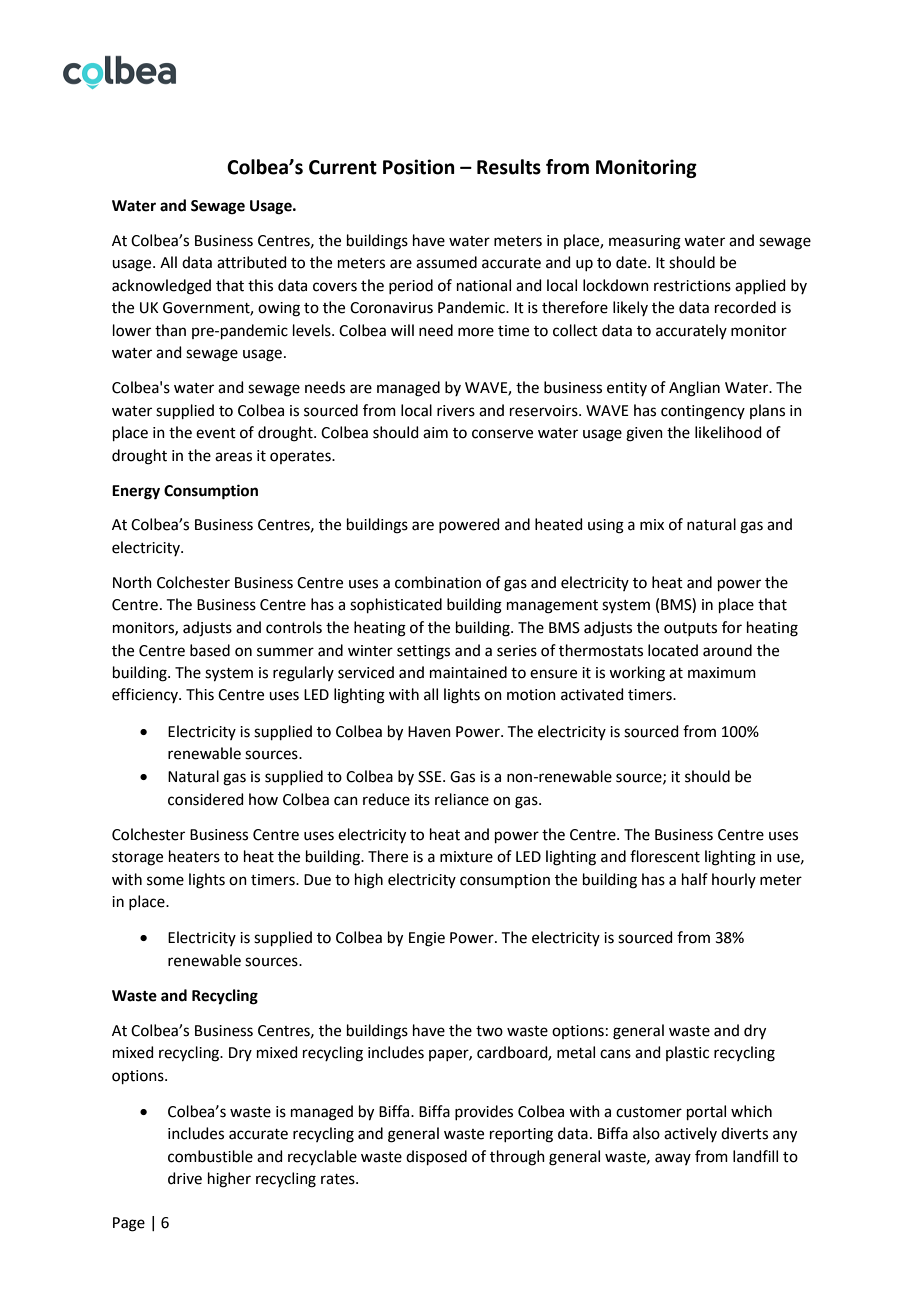  I want to click on combination, so click(438, 582).
